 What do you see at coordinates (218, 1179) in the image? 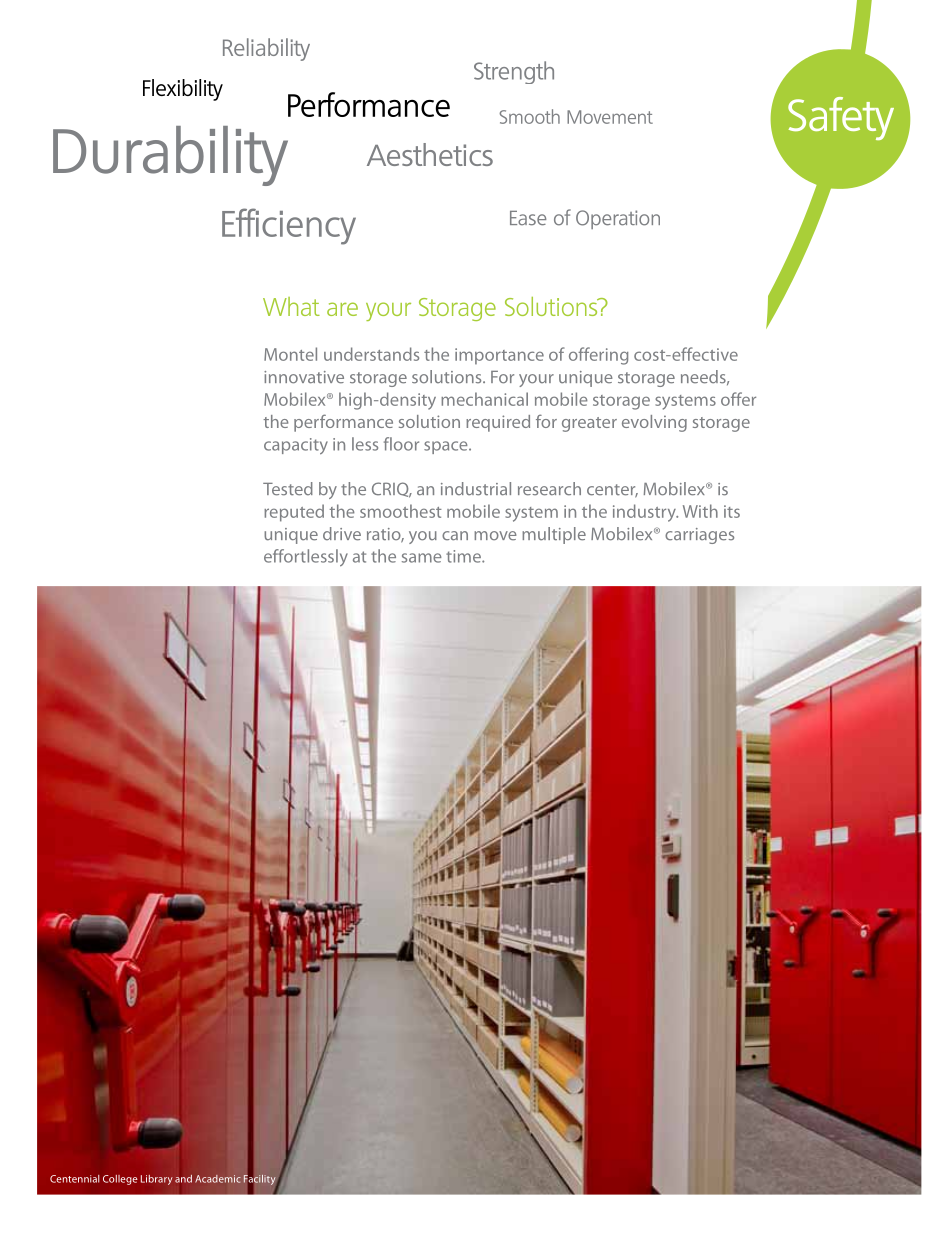
I see `Academic` at bounding box center [218, 1179].
